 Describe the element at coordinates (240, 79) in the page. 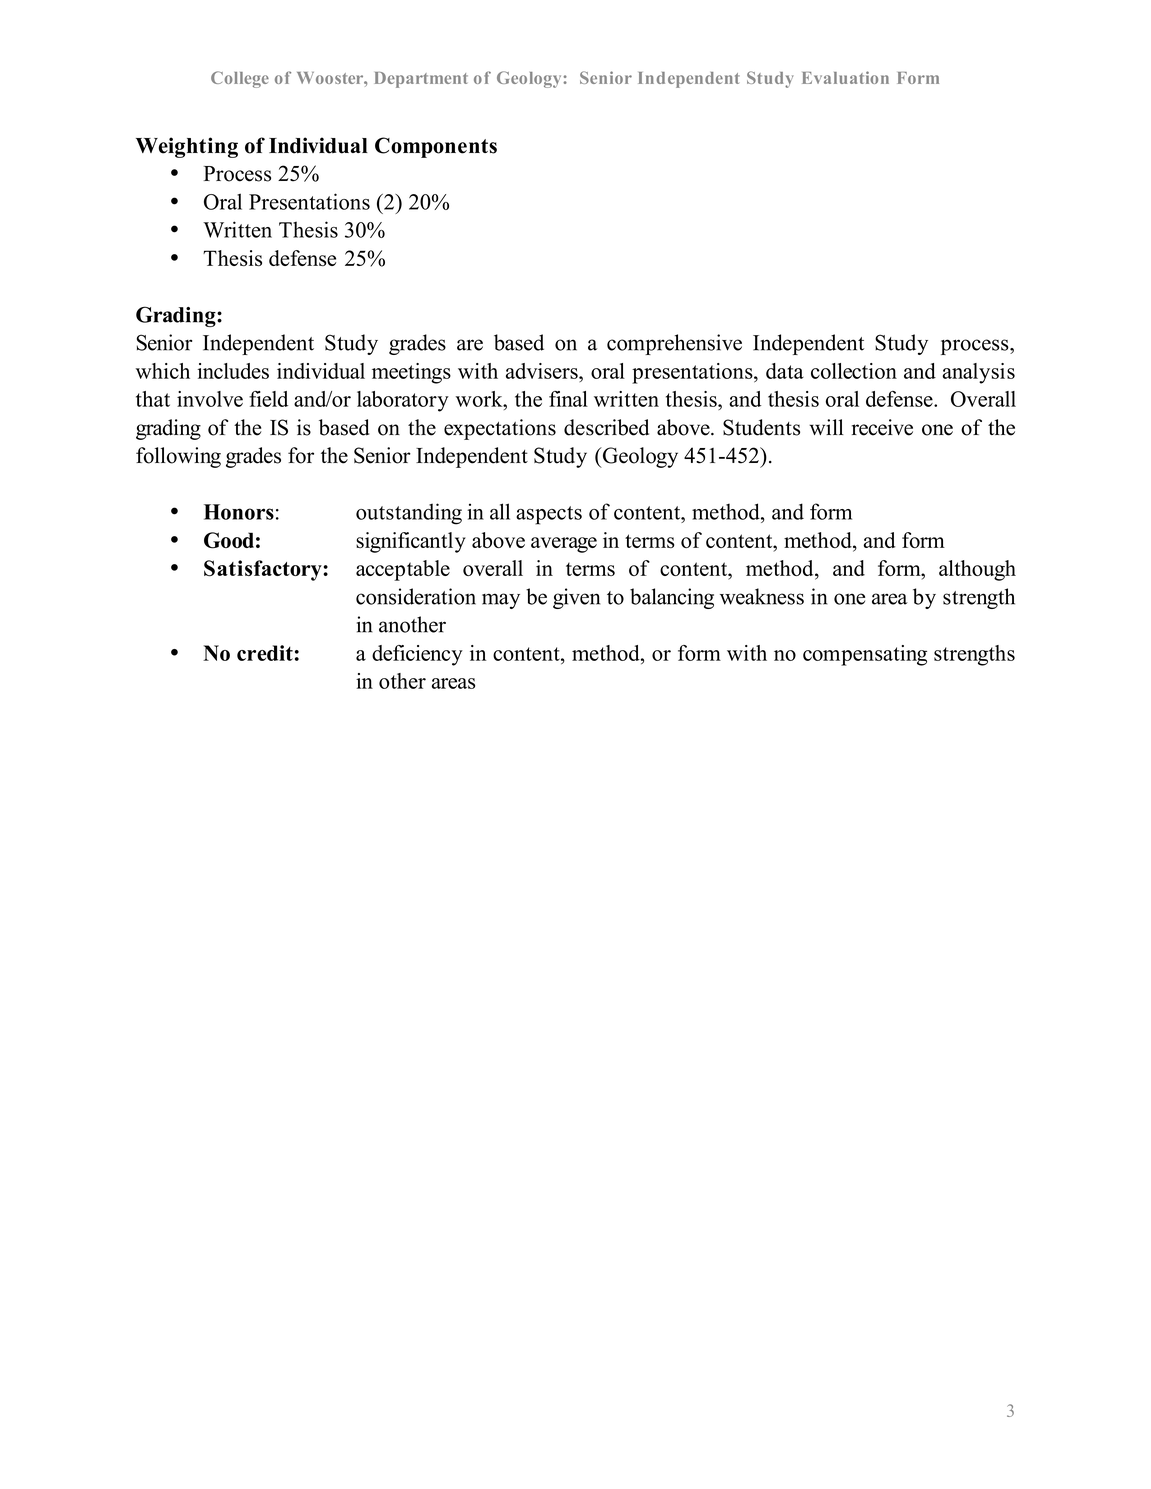

I see `College` at that location.
